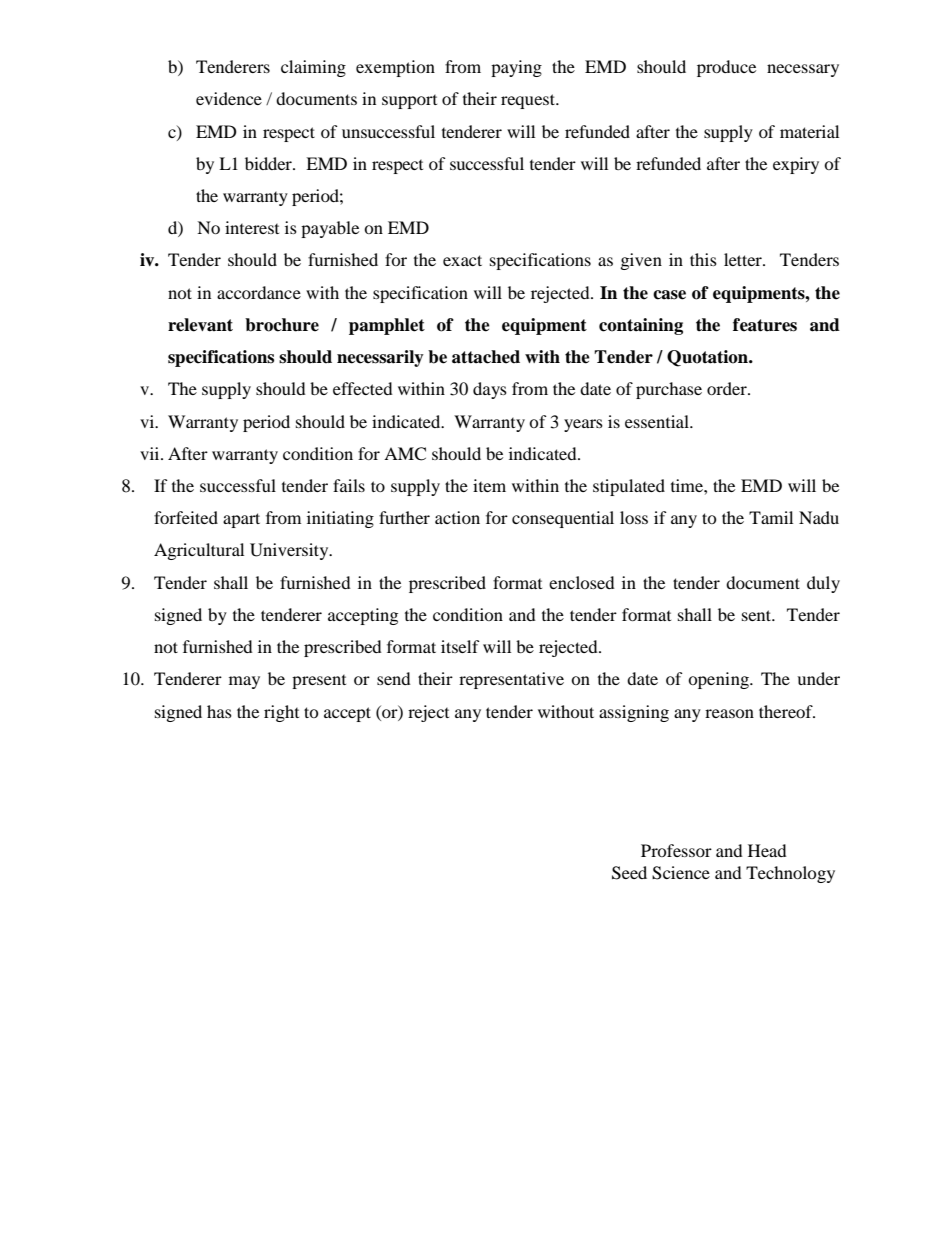  What do you see at coordinates (771, 517) in the screenshot?
I see `Tamil` at bounding box center [771, 517].
